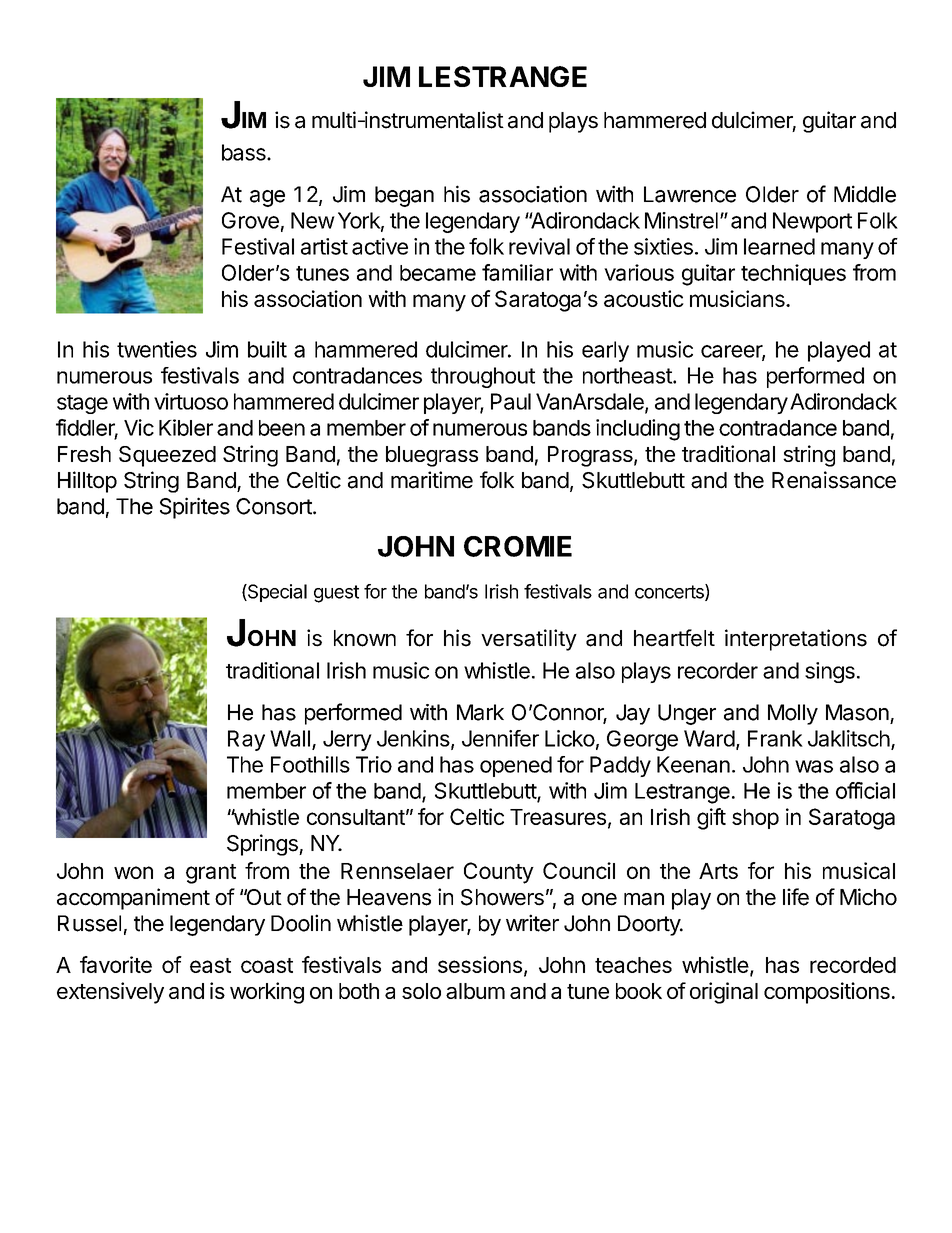 This image has width=952, height=1233. What do you see at coordinates (690, 194) in the image?
I see `Lawrence` at bounding box center [690, 194].
